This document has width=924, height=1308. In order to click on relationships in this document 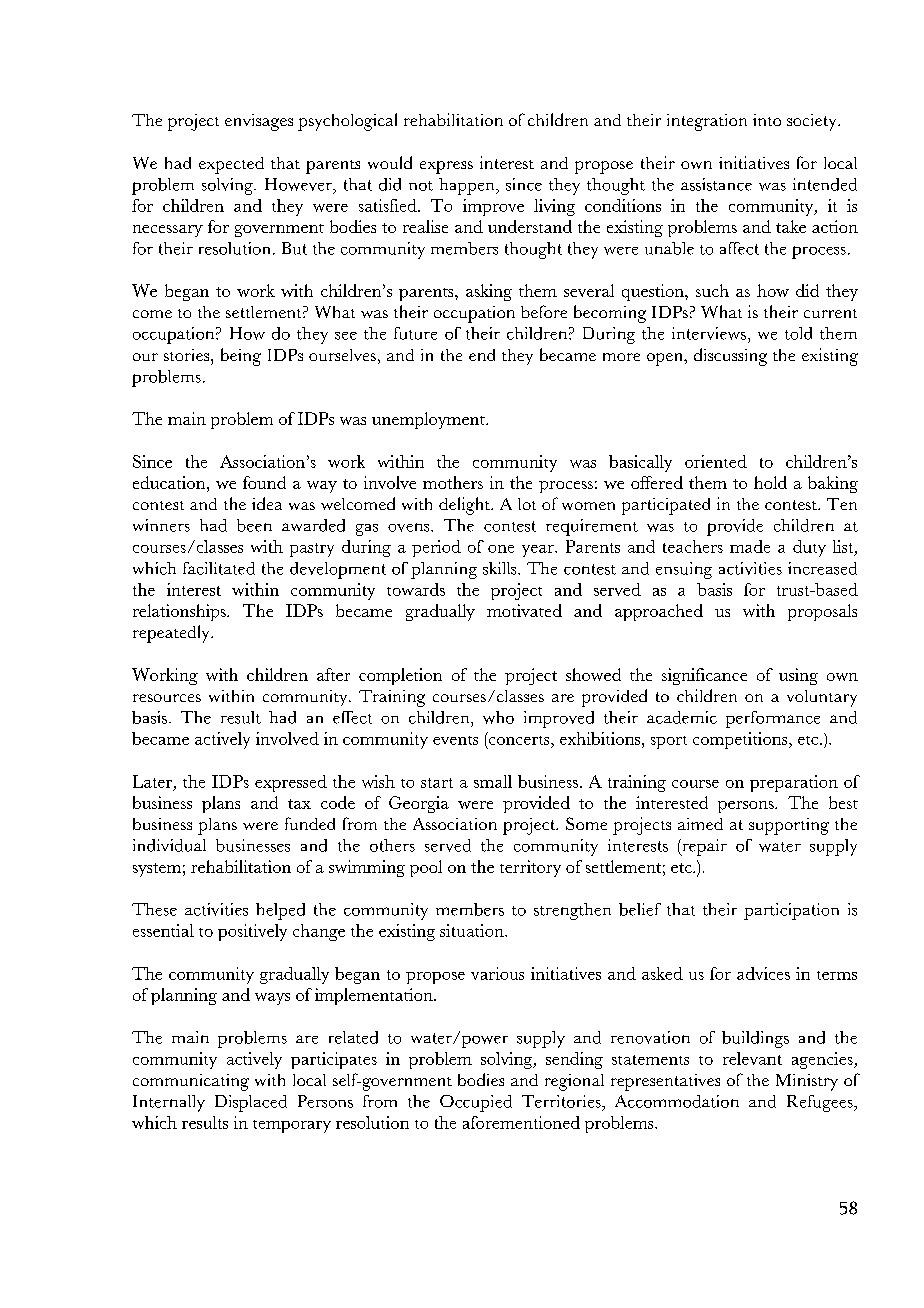, I will do `click(180, 612)`.
